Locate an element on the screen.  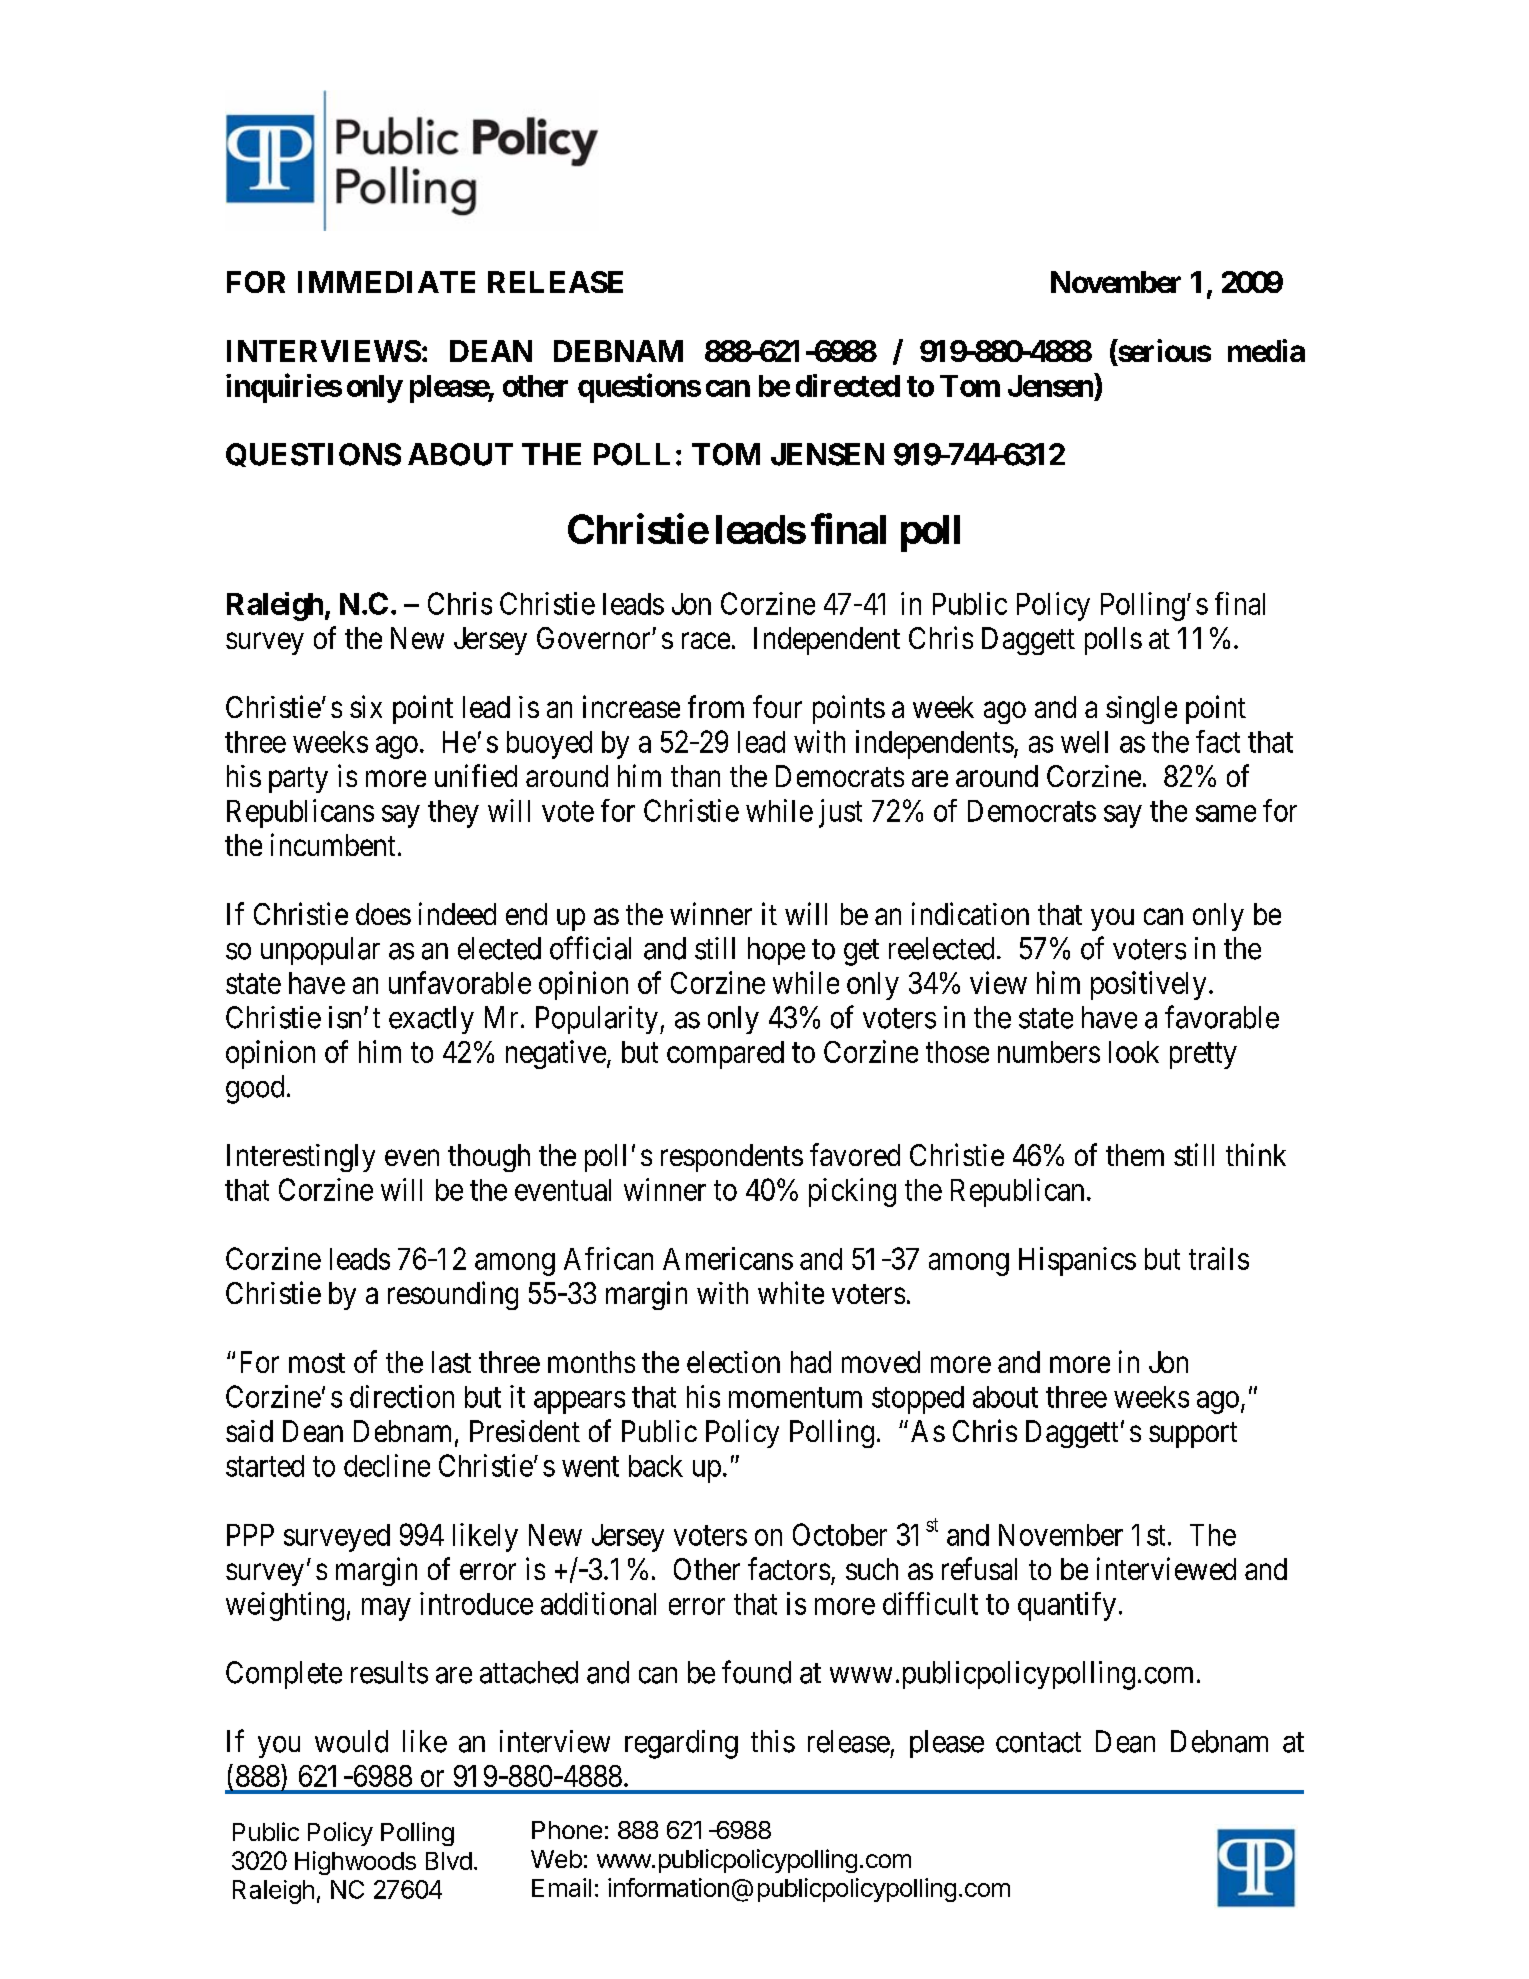
single is located at coordinates (1141, 710).
